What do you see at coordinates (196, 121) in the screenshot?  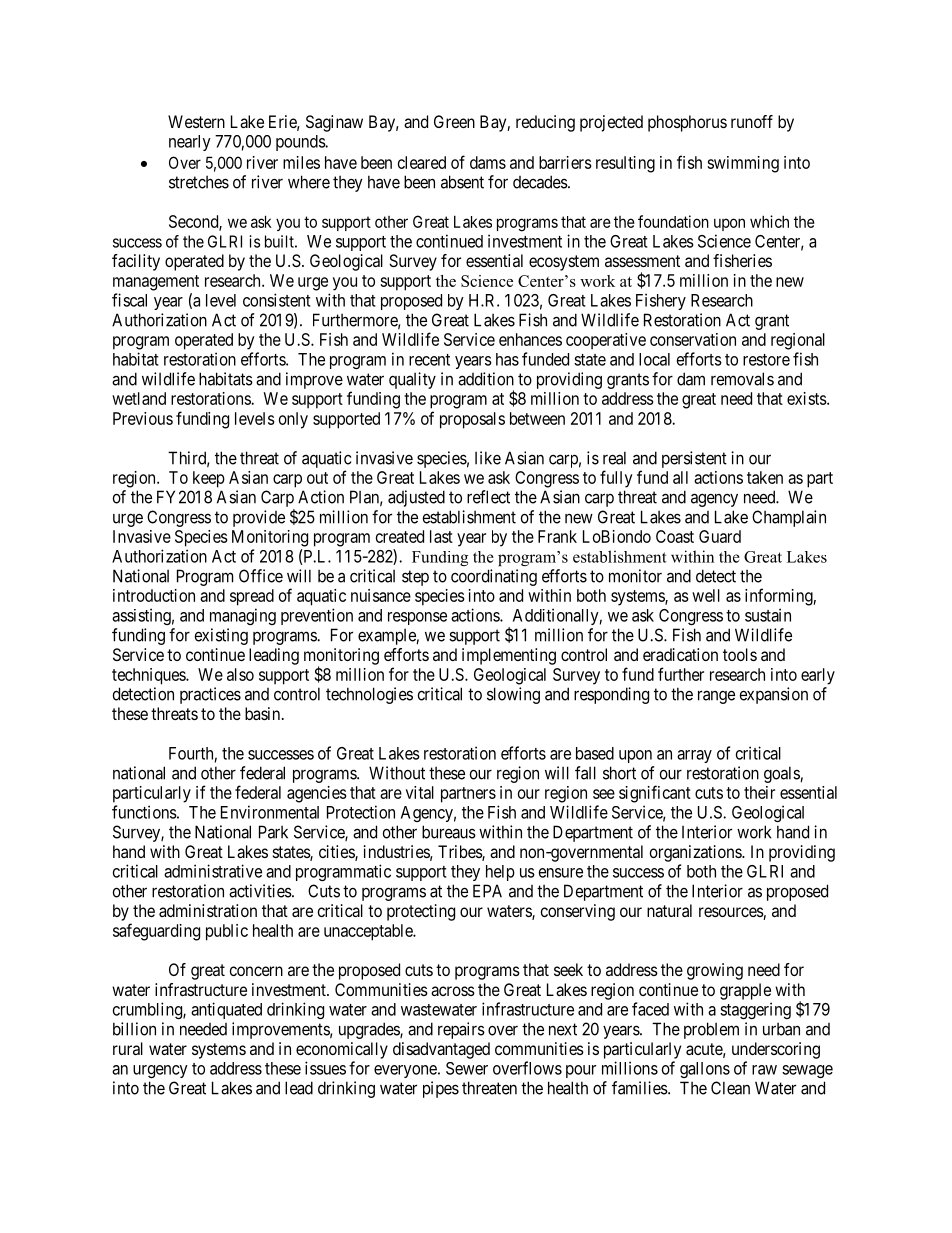 I see `Western` at bounding box center [196, 121].
